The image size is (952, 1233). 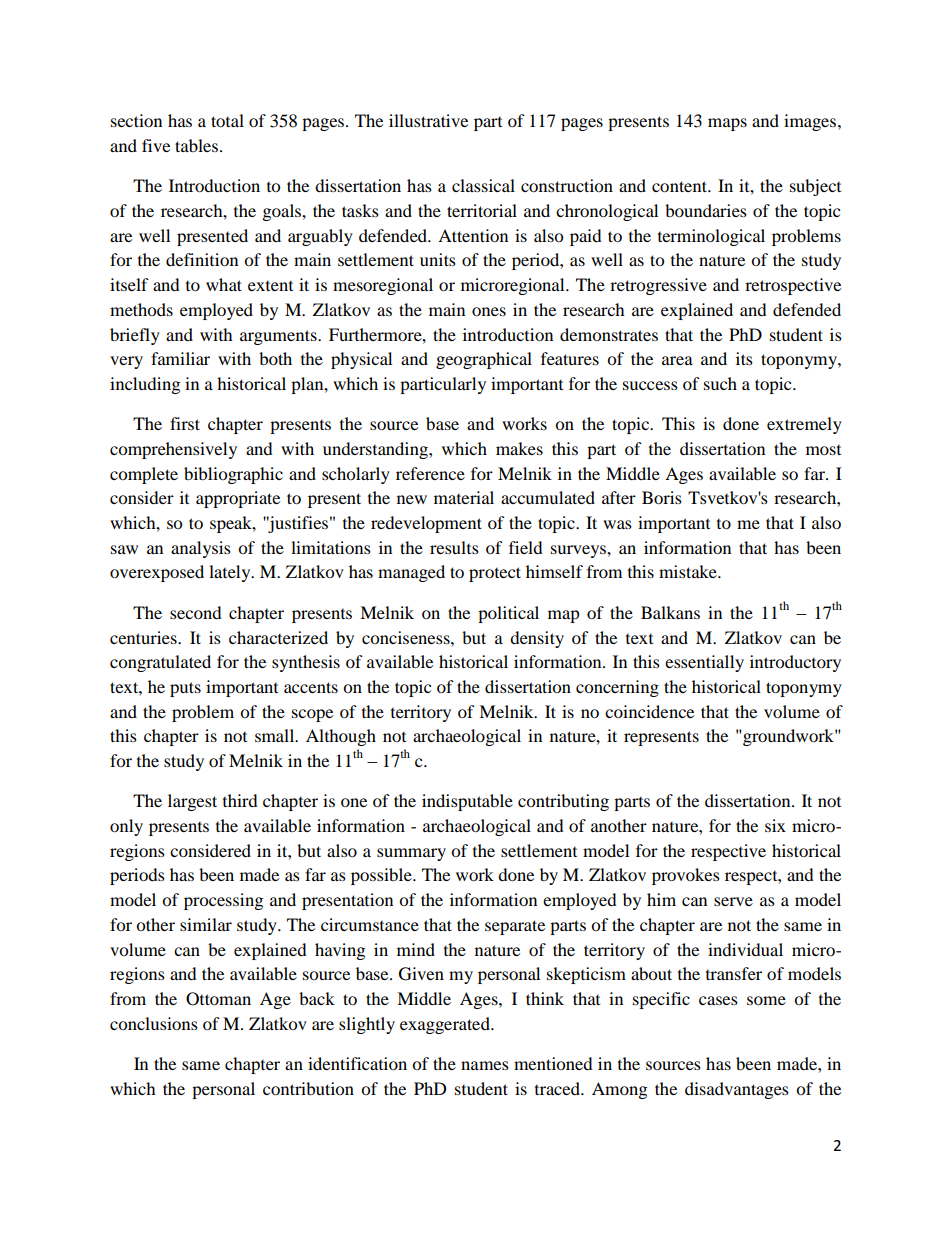 I want to click on maps, so click(x=727, y=124).
